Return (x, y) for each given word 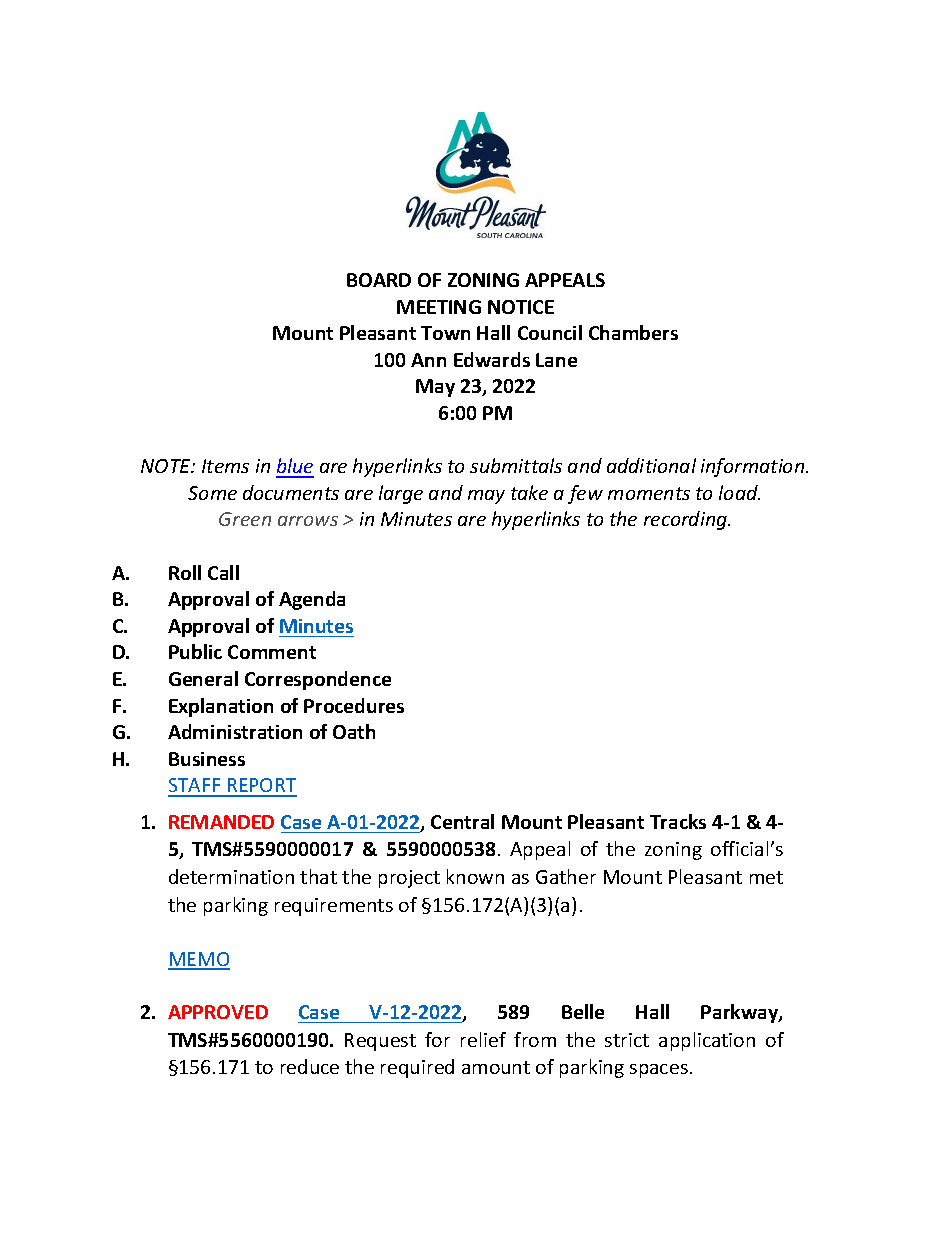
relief (483, 1039)
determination (231, 876)
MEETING (439, 307)
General (203, 678)
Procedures (354, 705)
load (739, 492)
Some (212, 493)
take (529, 492)
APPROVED (218, 1012)
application (707, 1041)
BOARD (379, 280)
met (766, 877)
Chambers (633, 332)
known (475, 876)
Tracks (678, 821)
